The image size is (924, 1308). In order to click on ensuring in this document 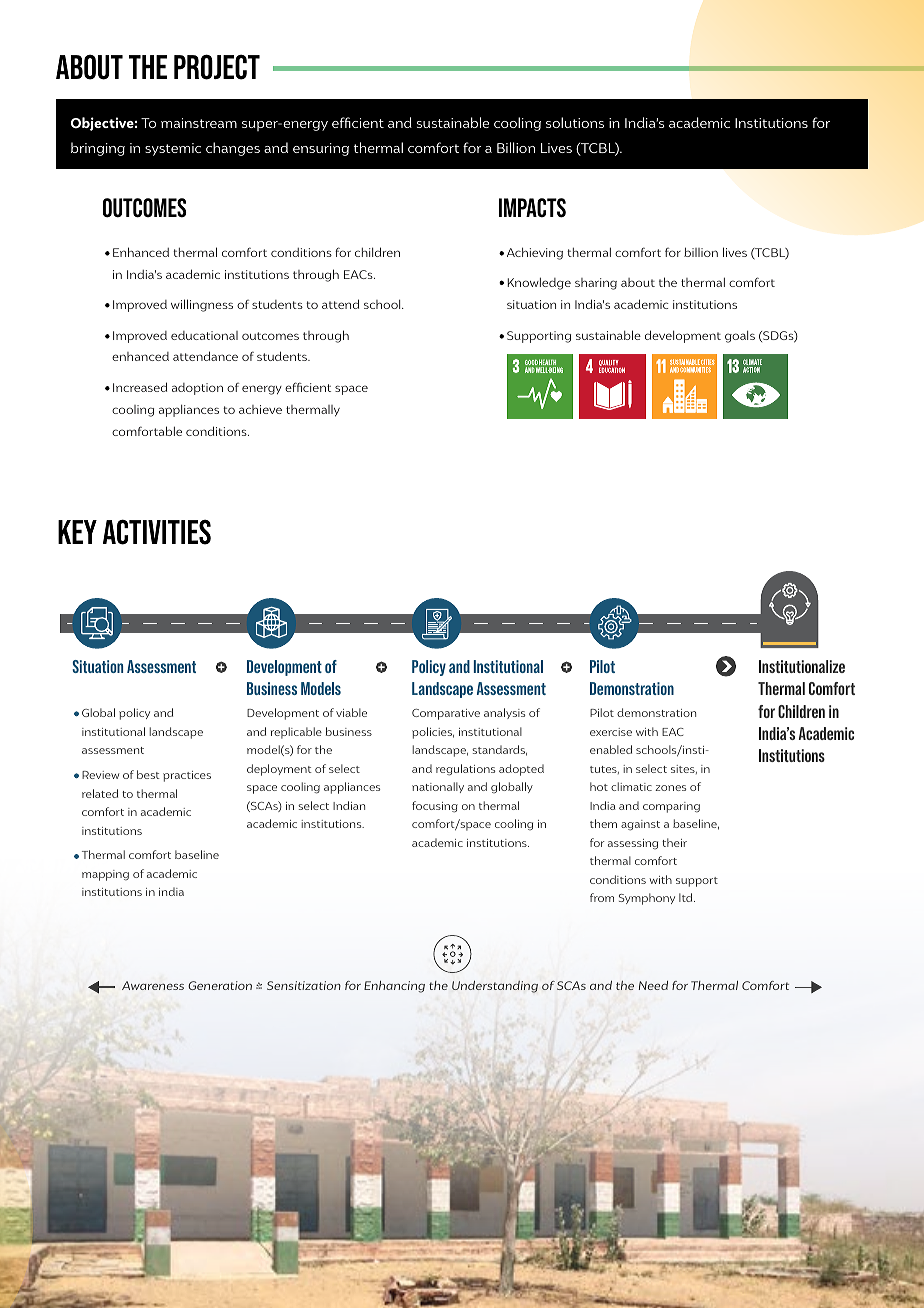, I will do `click(321, 149)`.
